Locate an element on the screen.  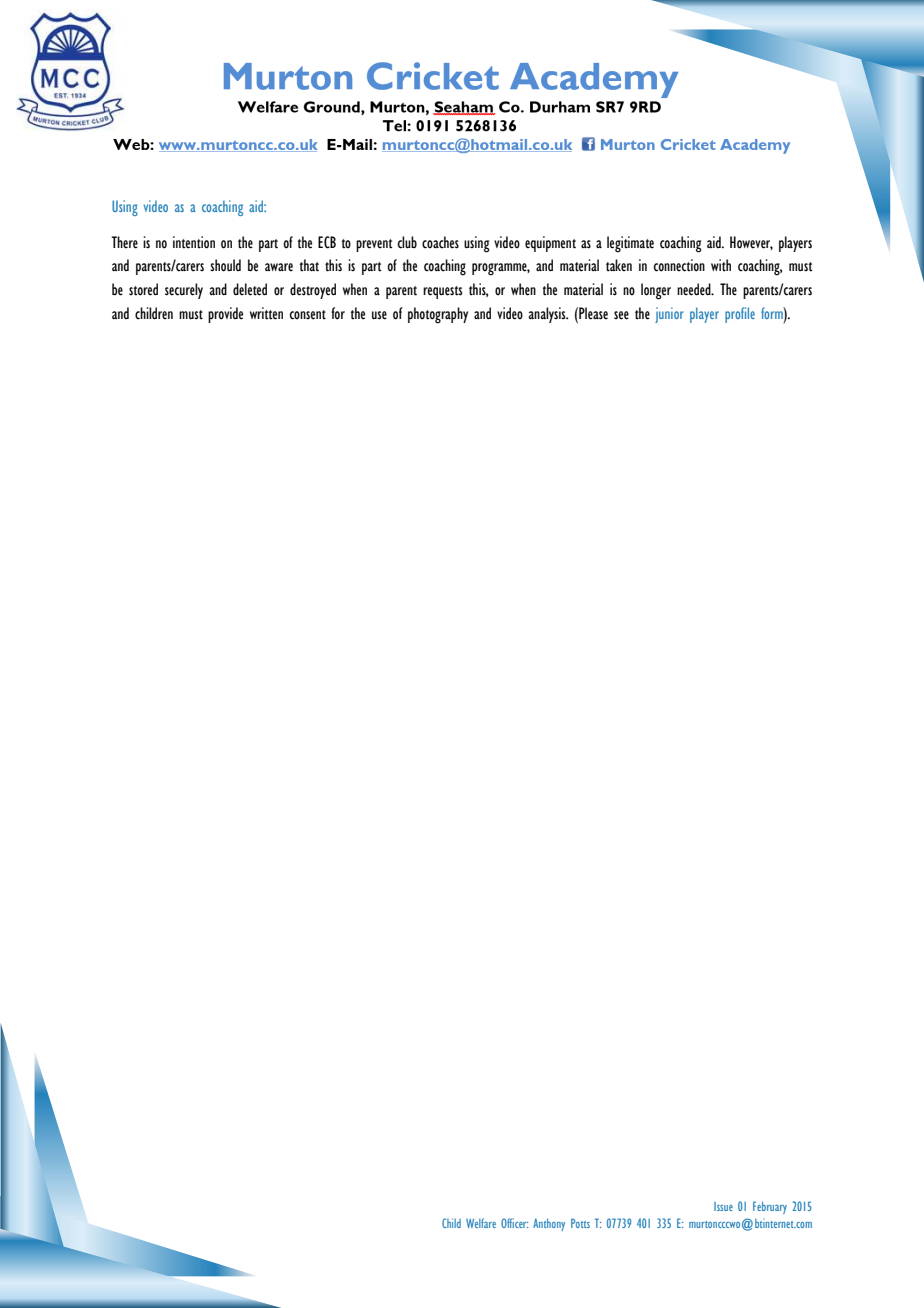
junior is located at coordinates (669, 315).
